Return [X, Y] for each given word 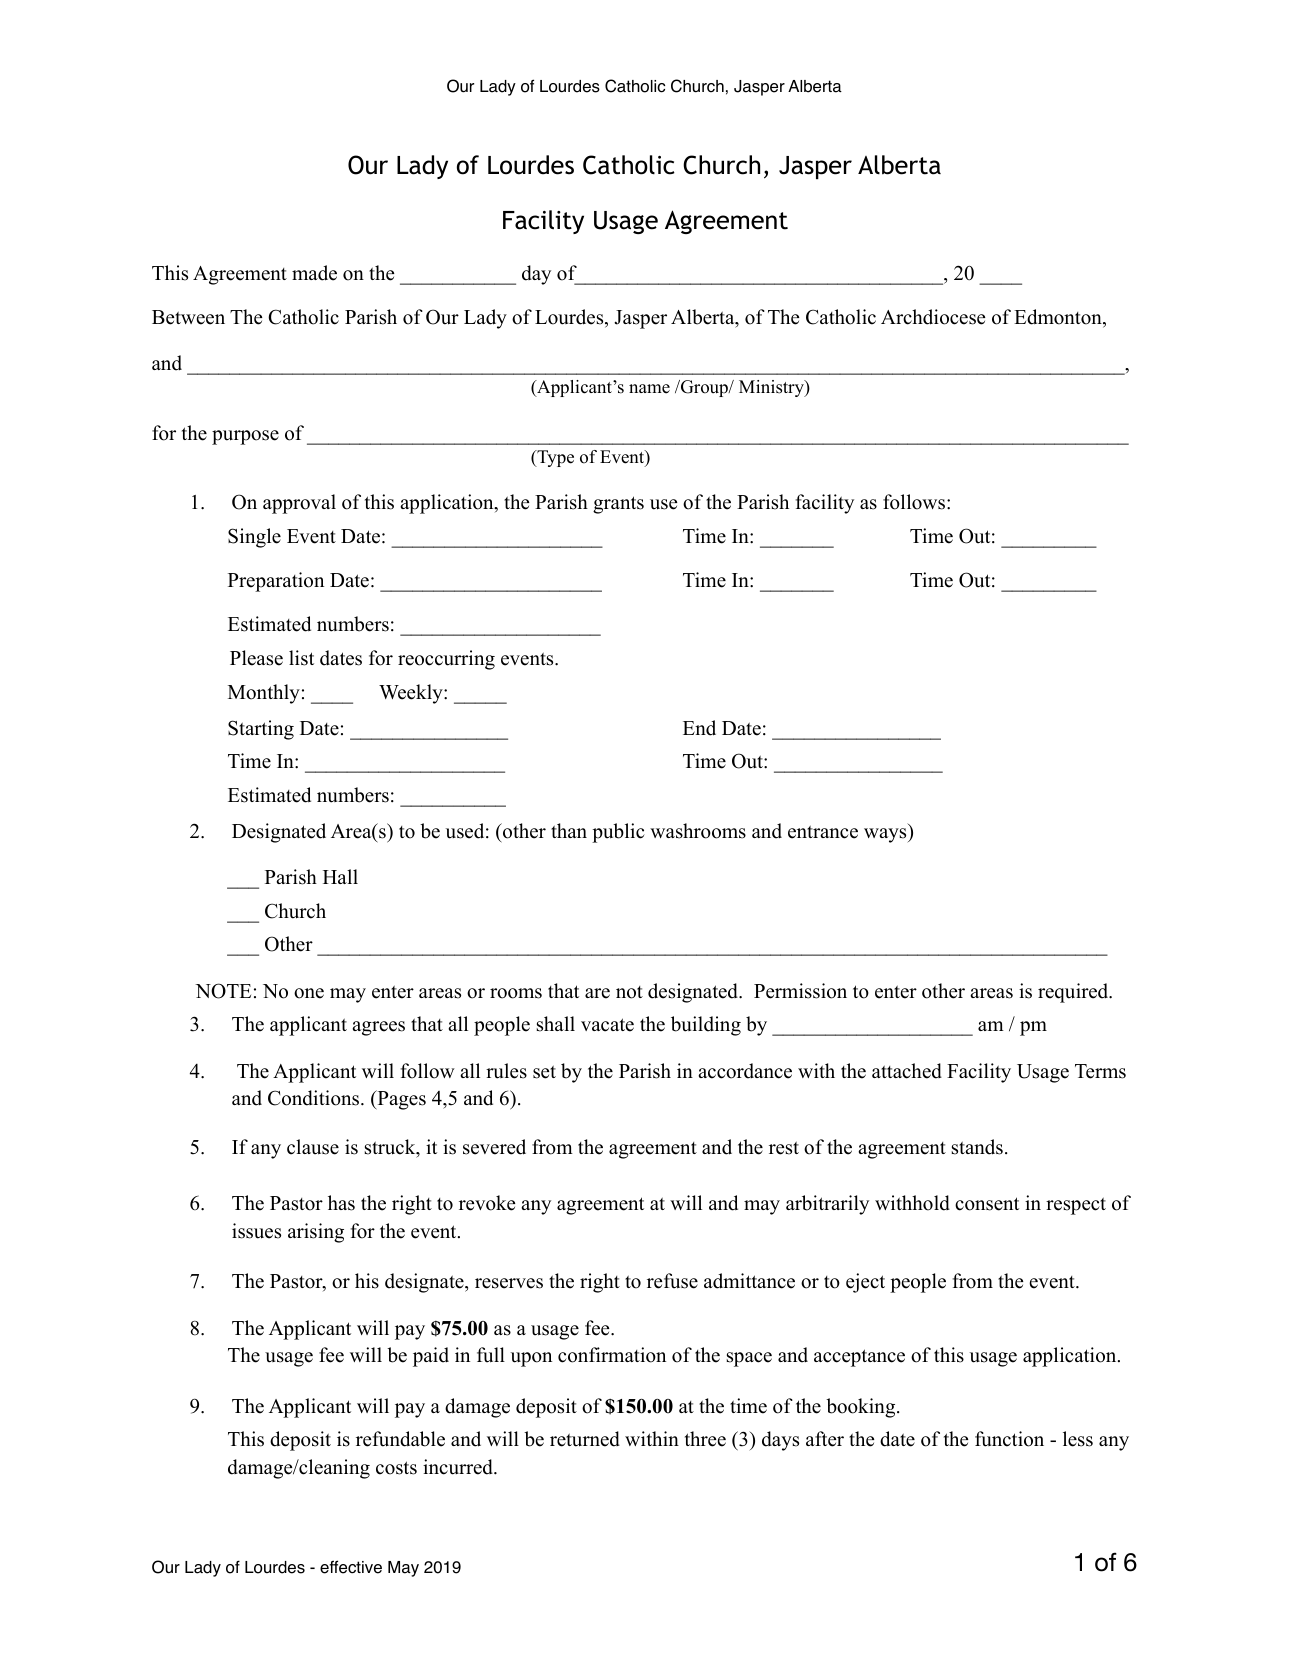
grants [618, 505]
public [618, 833]
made [314, 273]
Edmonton [1059, 318]
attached [907, 1071]
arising [316, 1233]
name [649, 389]
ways [886, 835]
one [309, 993]
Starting [261, 730]
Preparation [276, 582]
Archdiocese [933, 317]
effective [351, 1567]
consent [987, 1204]
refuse [672, 1281]
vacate [607, 1025]
